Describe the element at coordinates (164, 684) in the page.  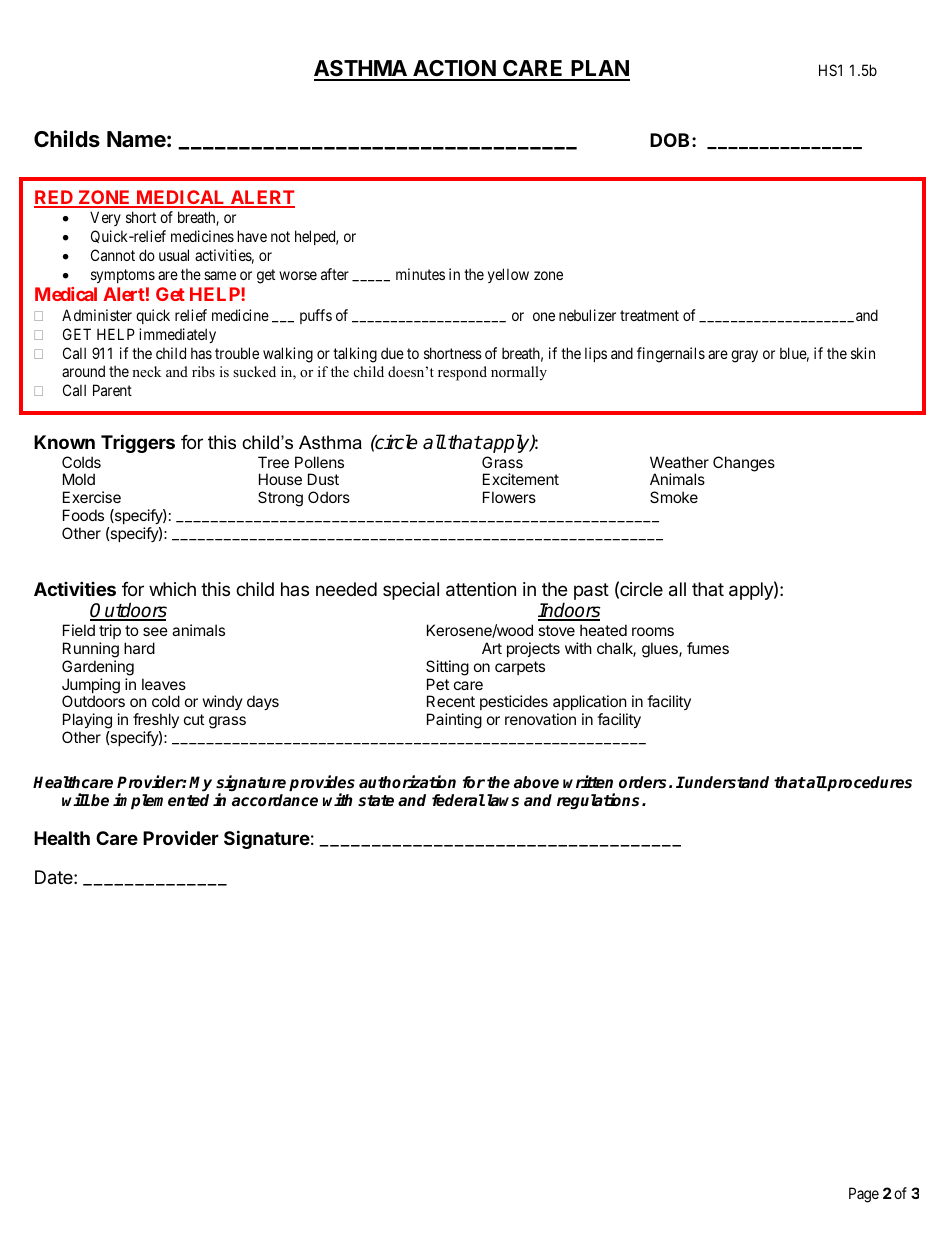
I see `leaves` at that location.
